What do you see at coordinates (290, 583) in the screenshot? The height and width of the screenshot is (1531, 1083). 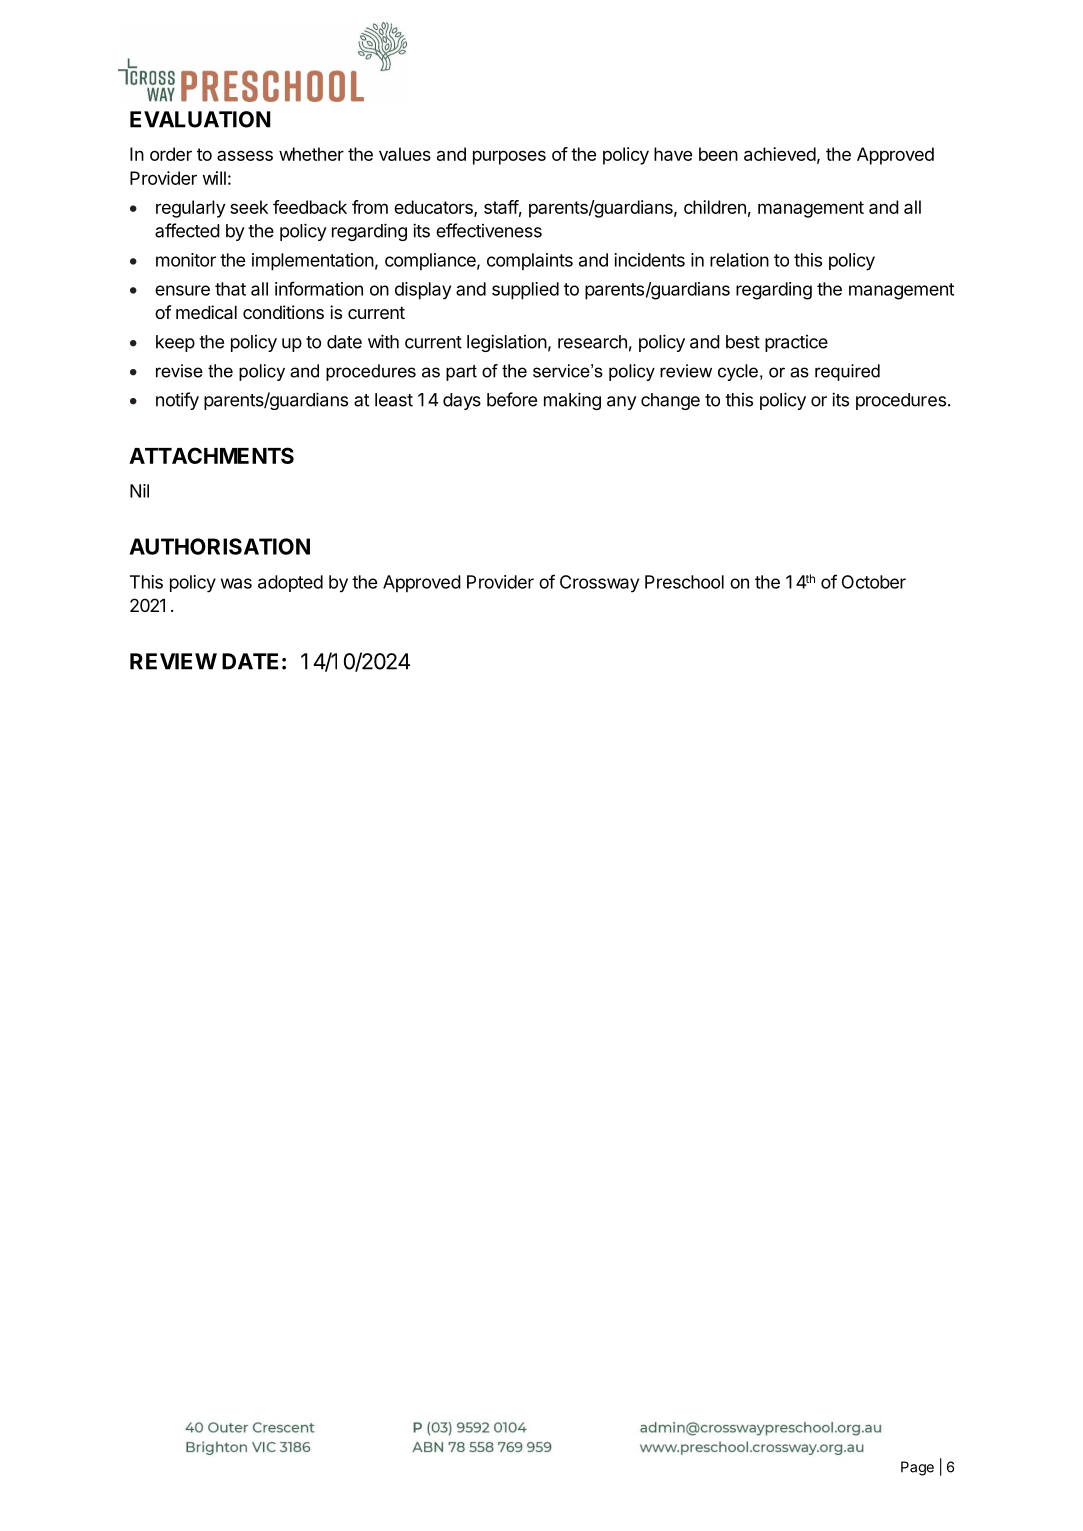 I see `adopted` at bounding box center [290, 583].
